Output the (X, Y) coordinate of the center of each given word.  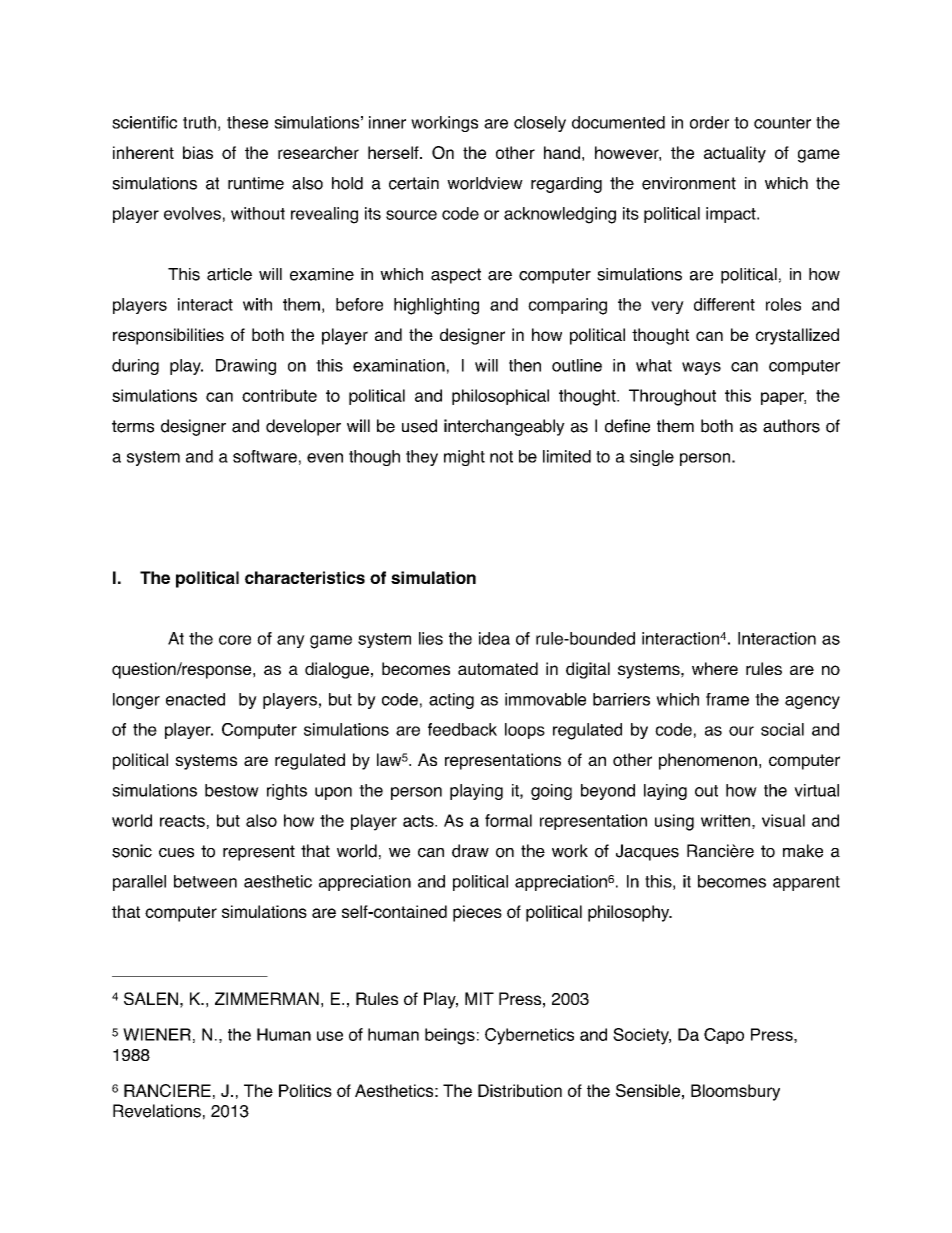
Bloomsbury (735, 1092)
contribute (279, 395)
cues (176, 853)
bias (198, 152)
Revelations (157, 1111)
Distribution (520, 1090)
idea (494, 638)
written (725, 820)
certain (414, 183)
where (715, 668)
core (235, 640)
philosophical (500, 397)
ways (701, 368)
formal (508, 820)
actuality (735, 154)
